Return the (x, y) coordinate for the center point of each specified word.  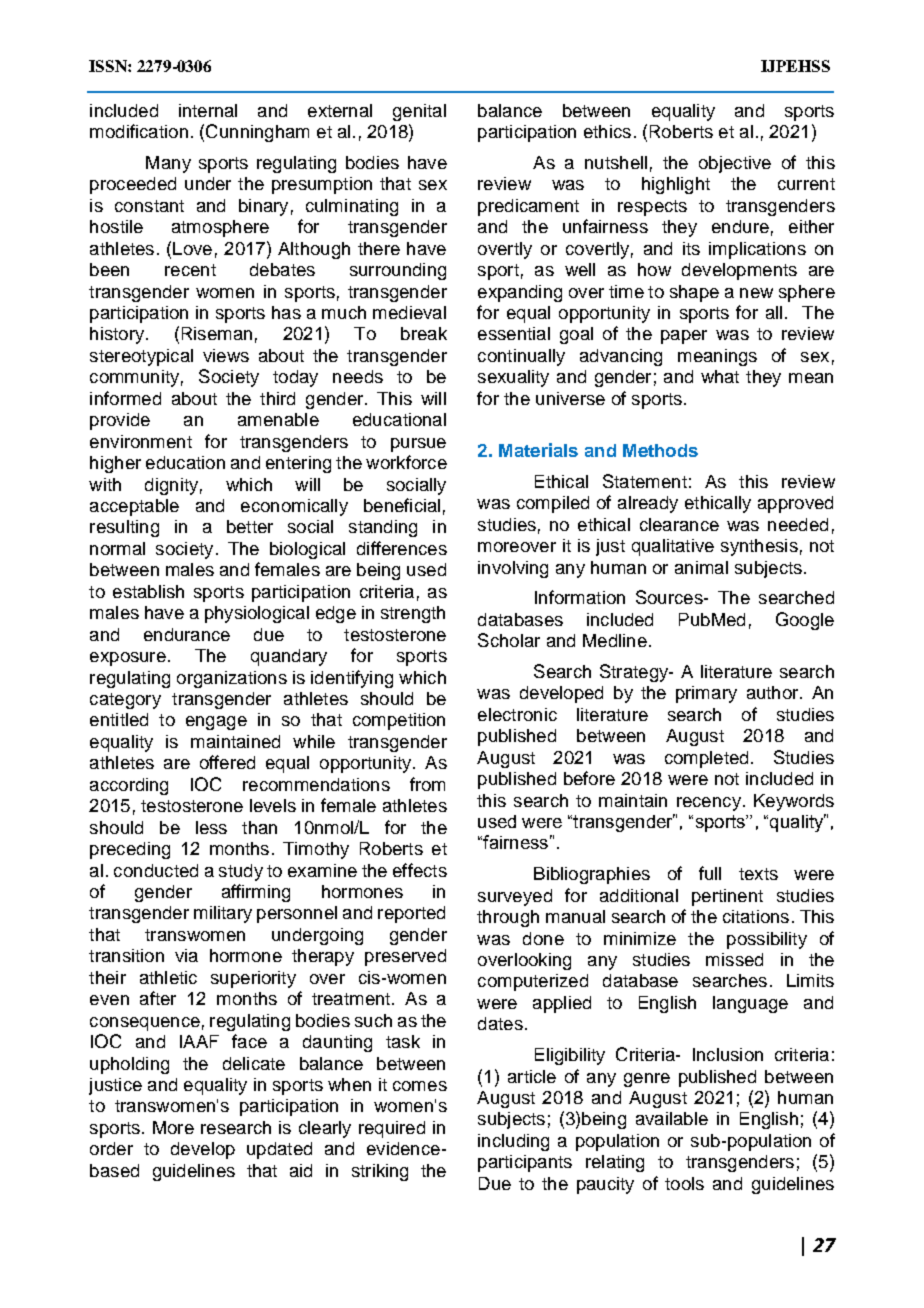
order (111, 1148)
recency (709, 804)
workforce (406, 462)
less (211, 827)
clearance (679, 524)
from (427, 784)
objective (735, 164)
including (513, 1142)
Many (168, 164)
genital (419, 112)
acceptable (134, 507)
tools (684, 1183)
